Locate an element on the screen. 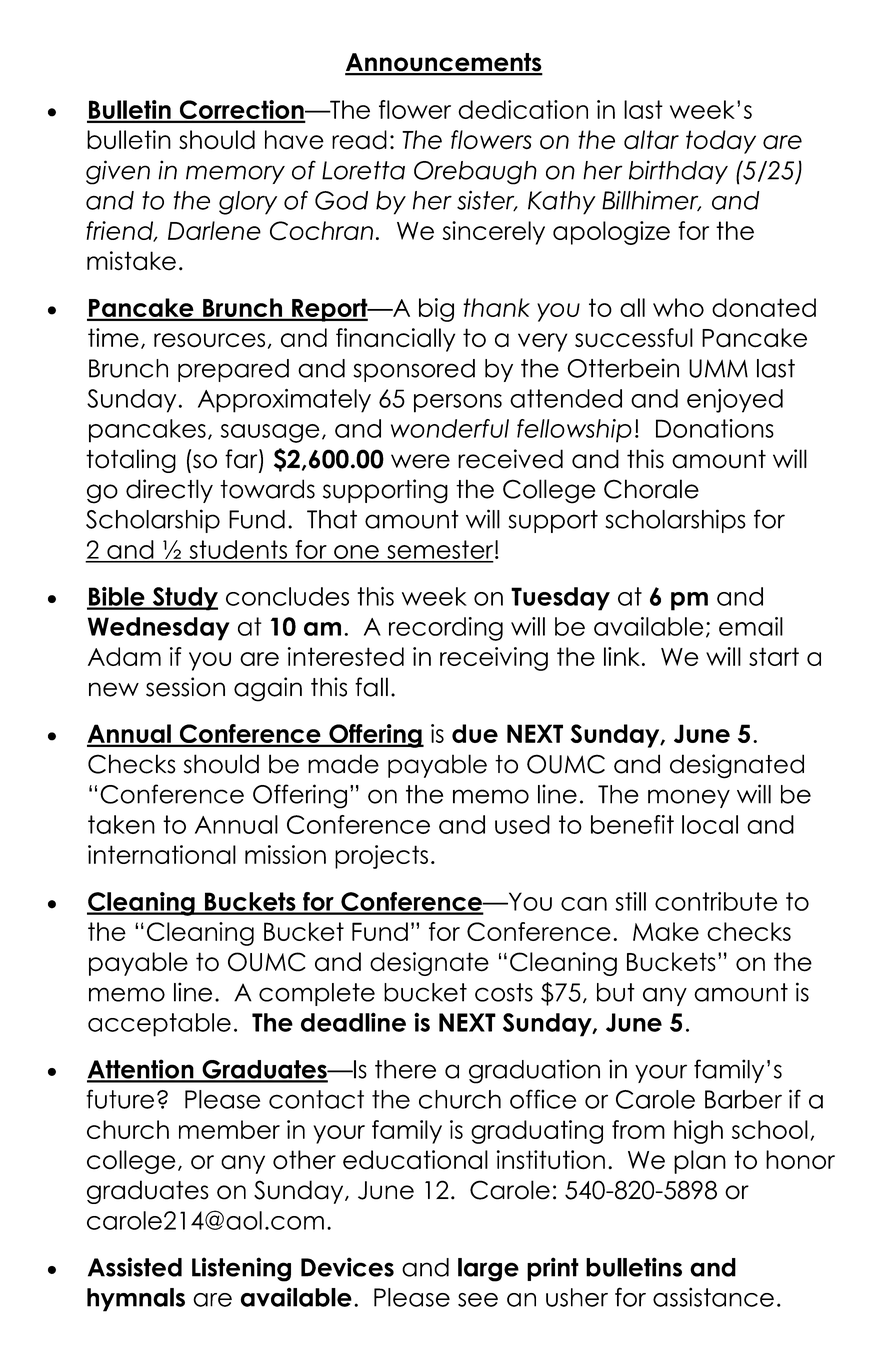 The image size is (887, 1372). Chorale is located at coordinates (651, 489).
